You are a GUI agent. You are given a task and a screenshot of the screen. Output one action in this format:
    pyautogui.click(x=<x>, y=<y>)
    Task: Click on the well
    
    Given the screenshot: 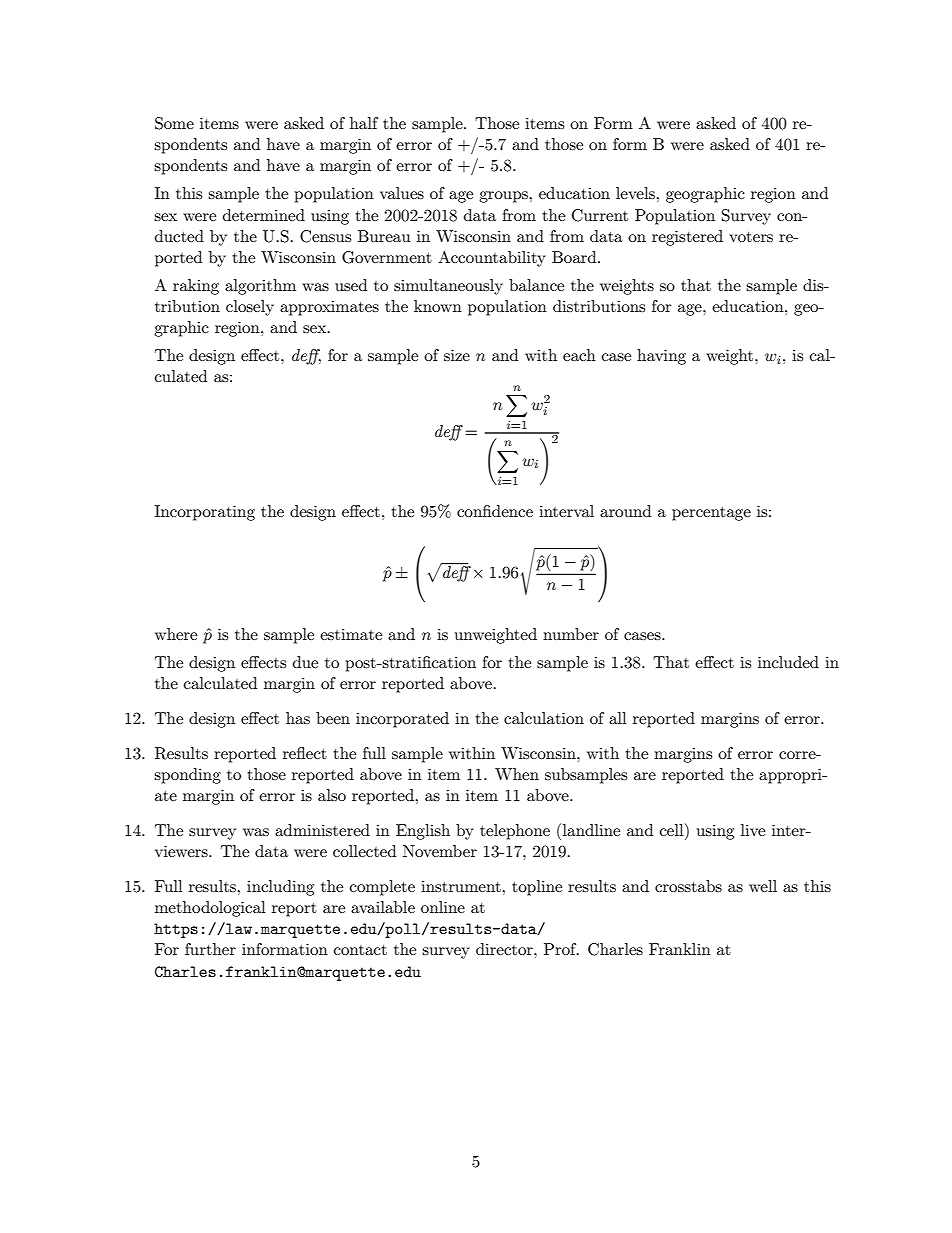 What is the action you would take?
    pyautogui.click(x=763, y=886)
